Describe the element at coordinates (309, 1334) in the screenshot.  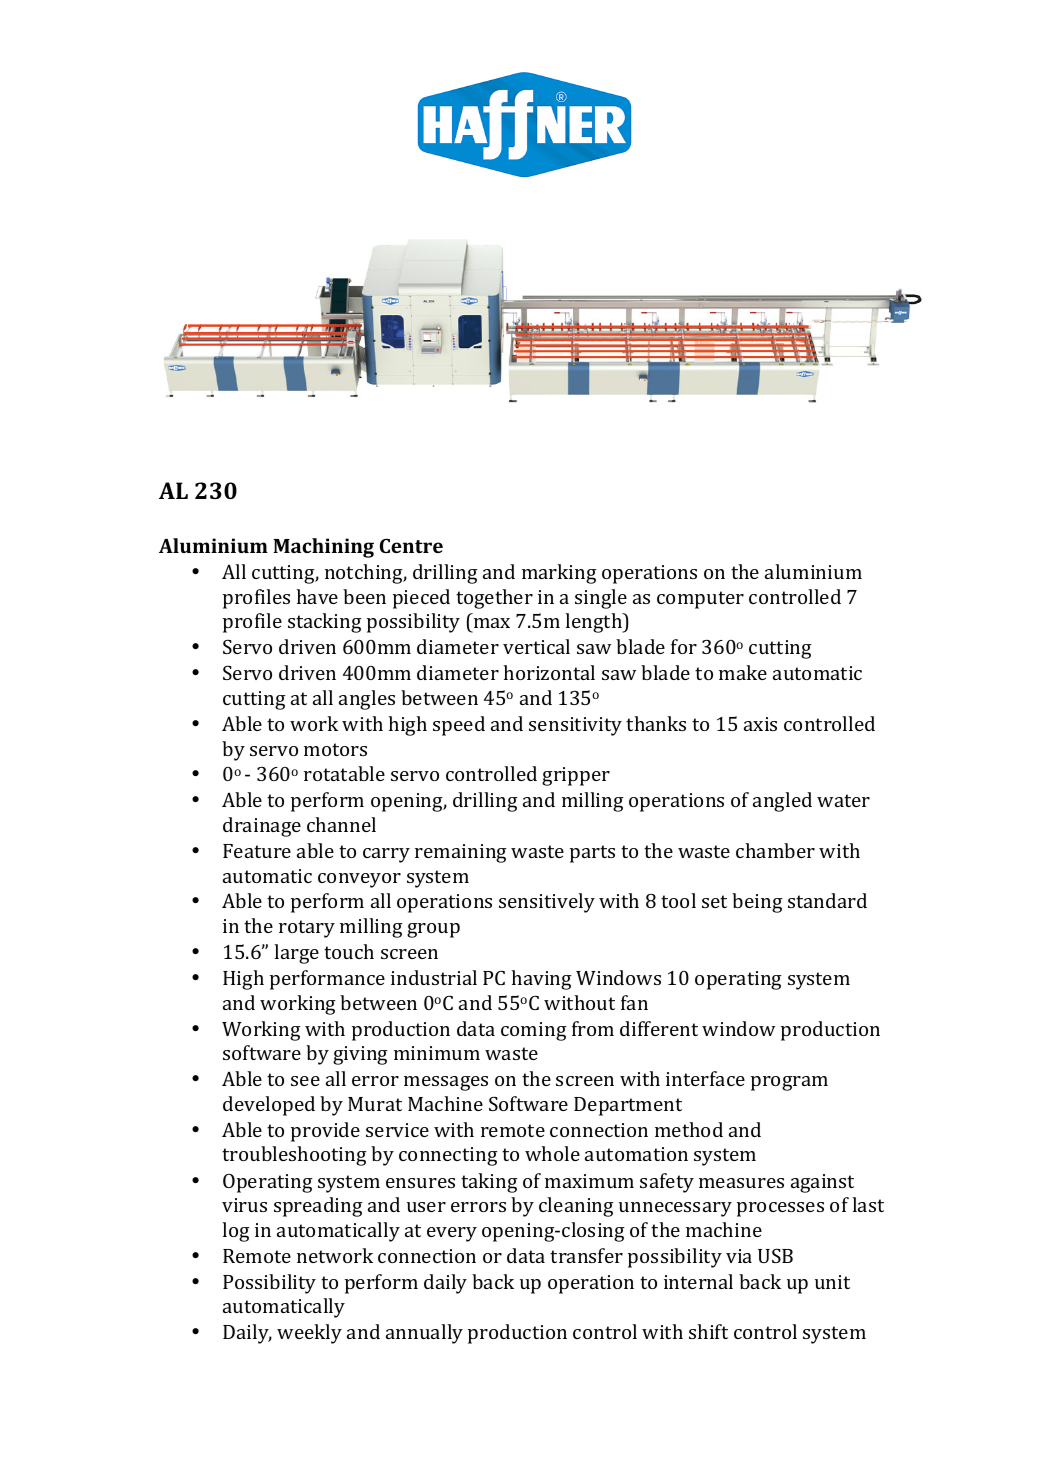
I see `weekly` at that location.
